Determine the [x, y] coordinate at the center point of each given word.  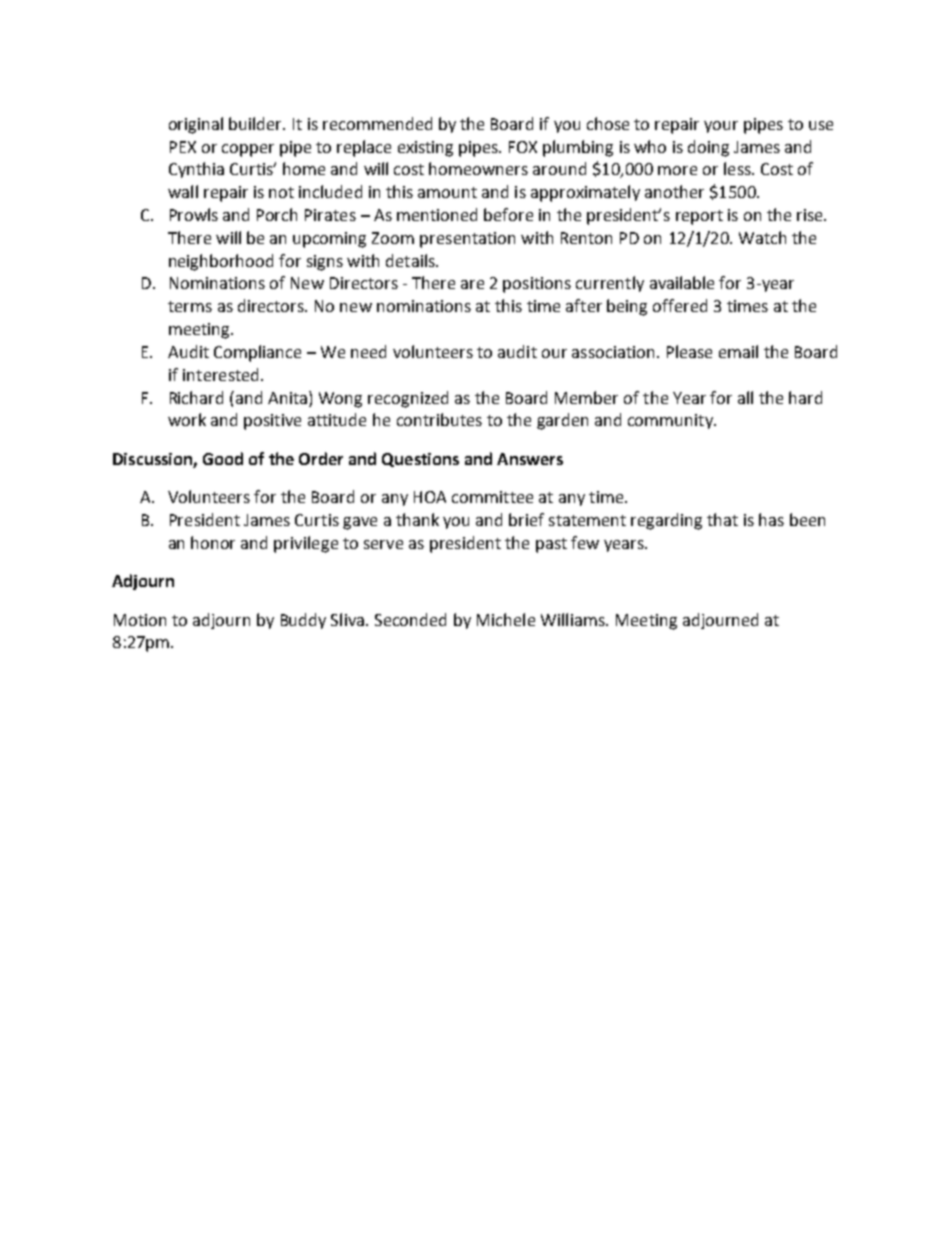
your [721, 127]
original [196, 125]
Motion [140, 620]
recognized [408, 399]
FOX [523, 147]
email [738, 351]
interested [220, 374]
